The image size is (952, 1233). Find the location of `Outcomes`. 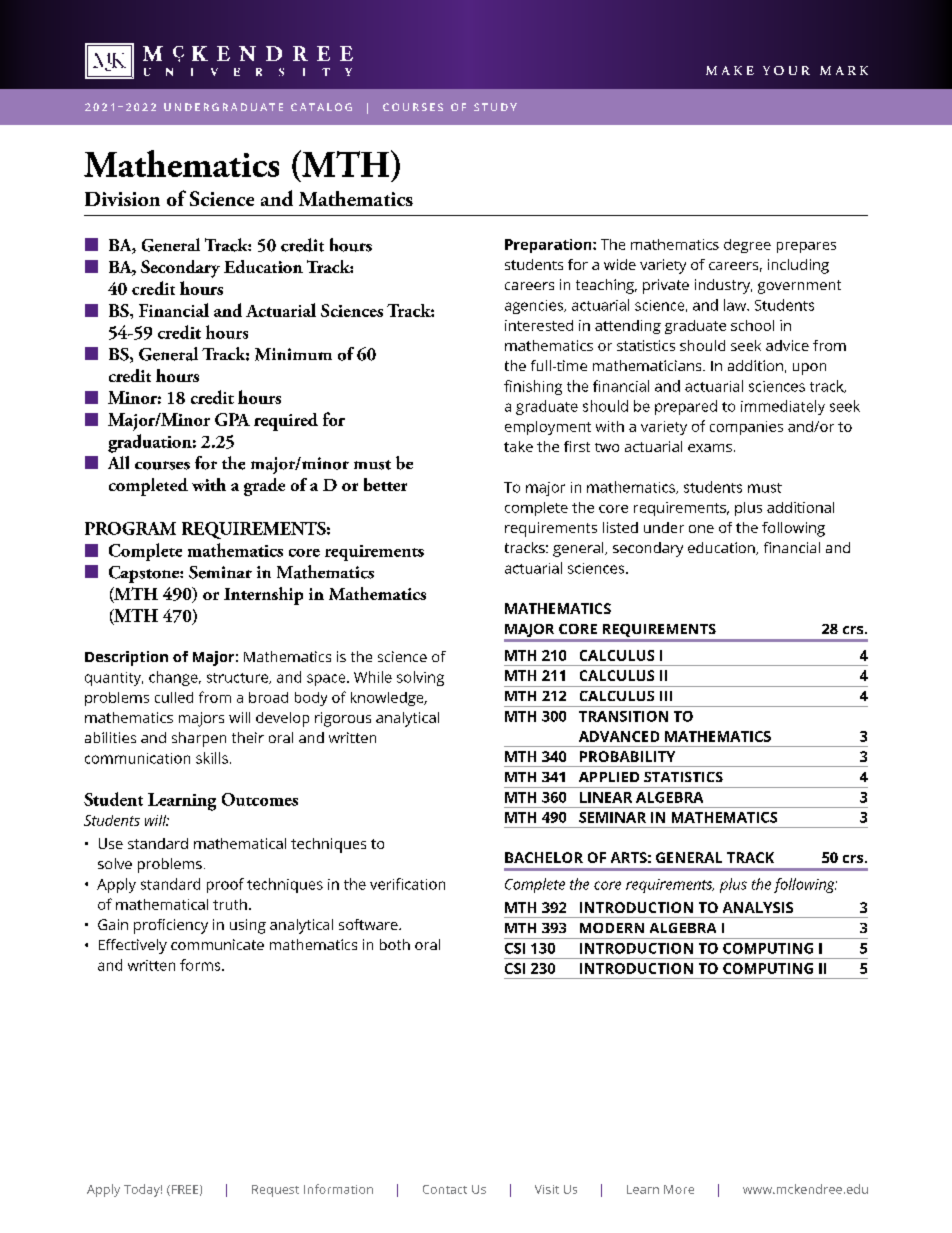

Outcomes is located at coordinates (260, 799).
